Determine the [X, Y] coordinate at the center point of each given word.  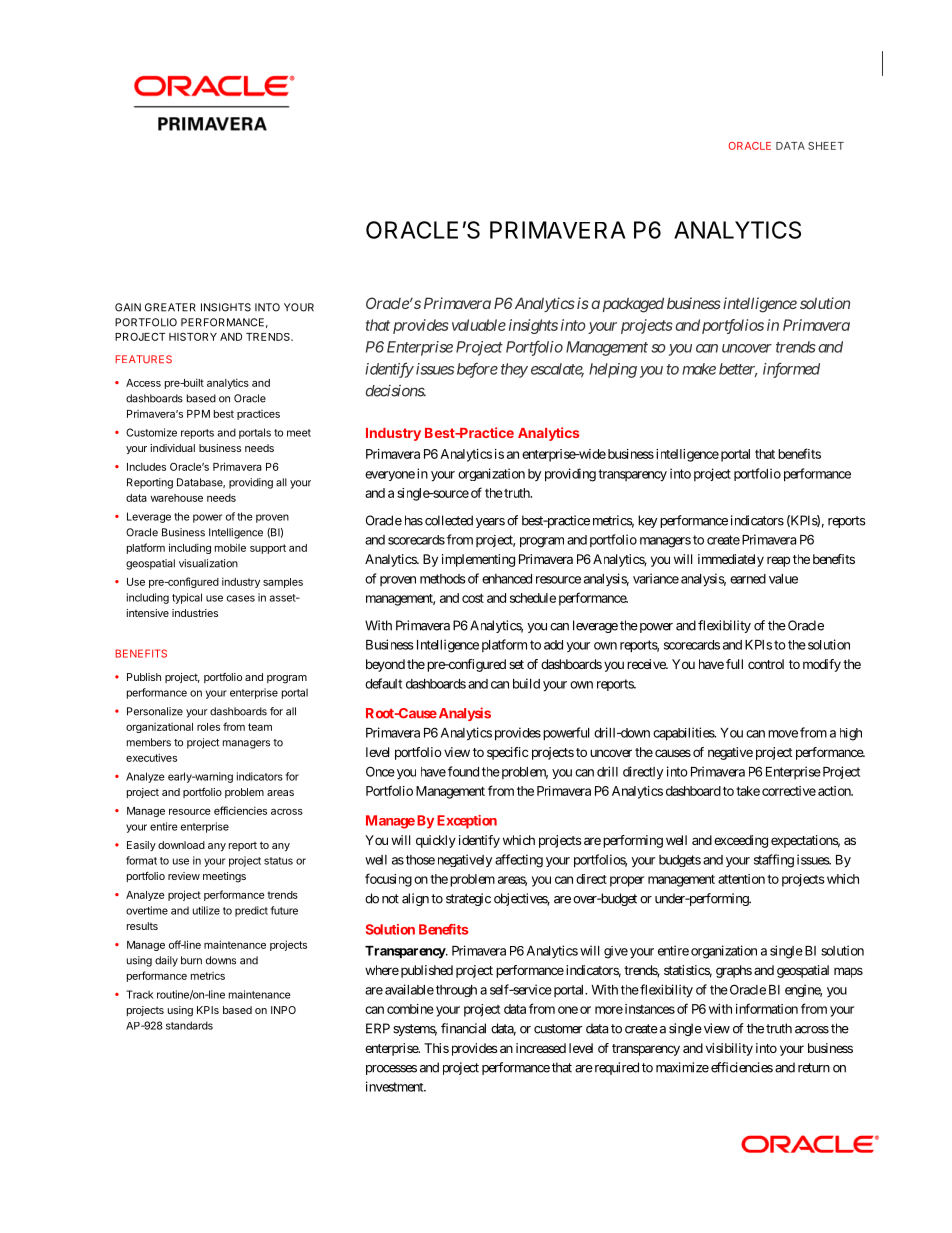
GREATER [170, 307]
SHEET [826, 146]
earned [748, 579]
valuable [479, 325]
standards [189, 1025]
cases [241, 598]
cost [473, 598]
